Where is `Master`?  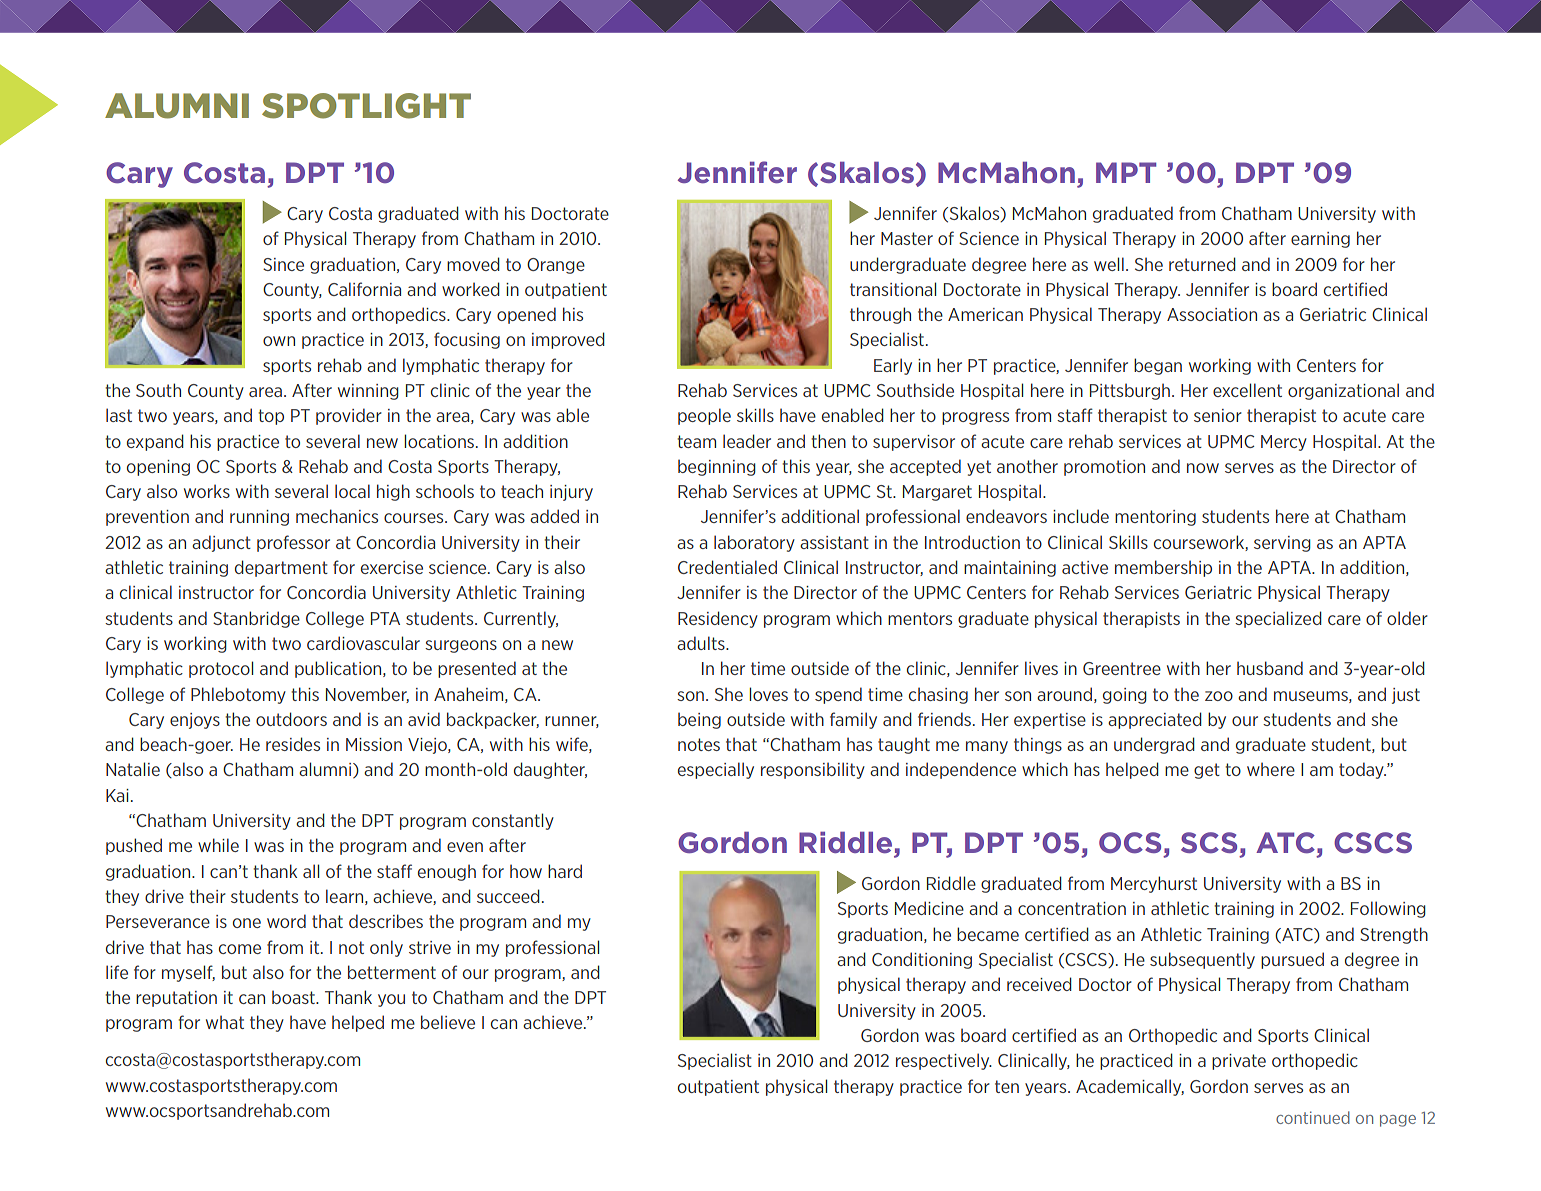
Master is located at coordinates (907, 238).
